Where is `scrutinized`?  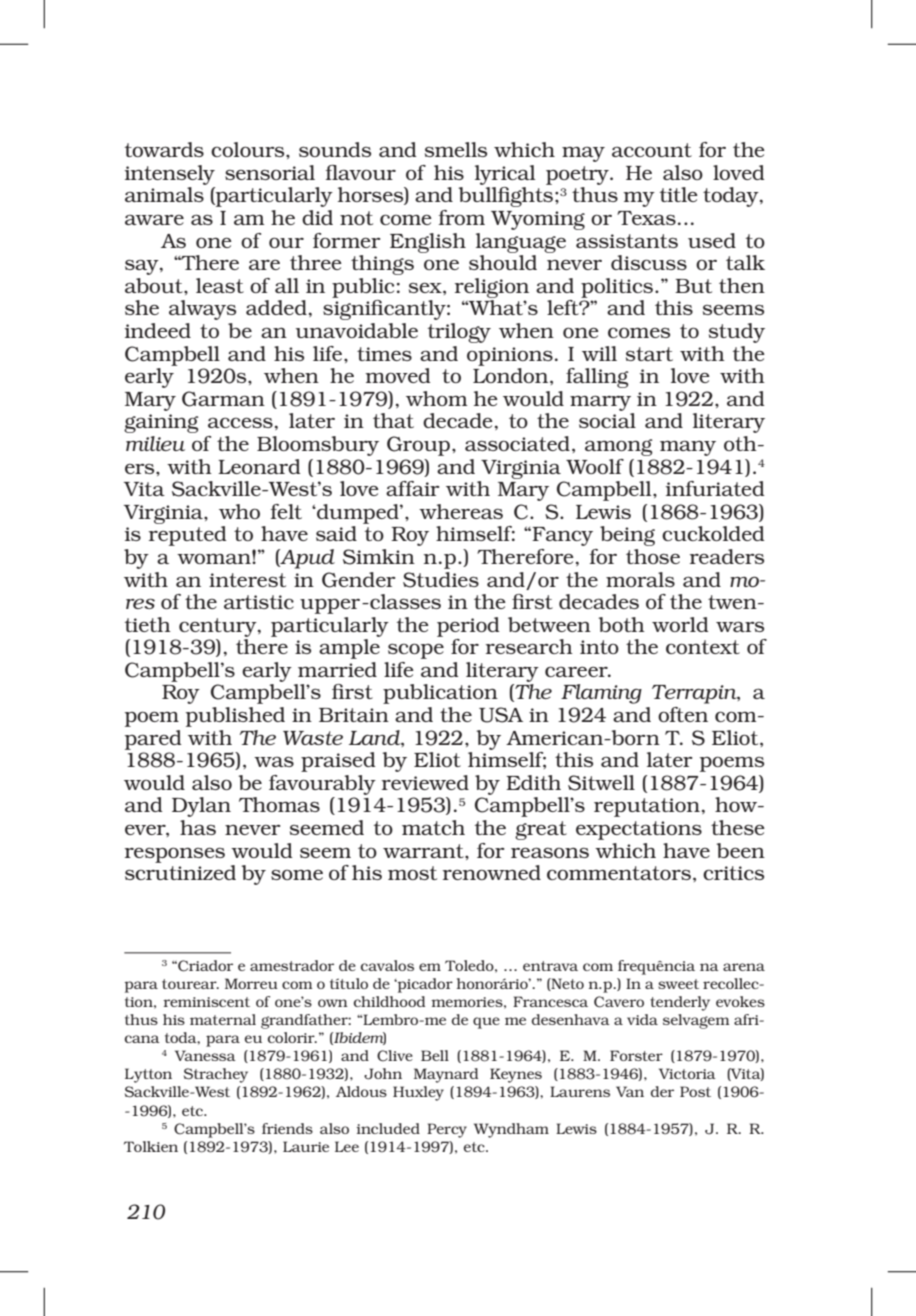 scrutinized is located at coordinates (180, 872).
